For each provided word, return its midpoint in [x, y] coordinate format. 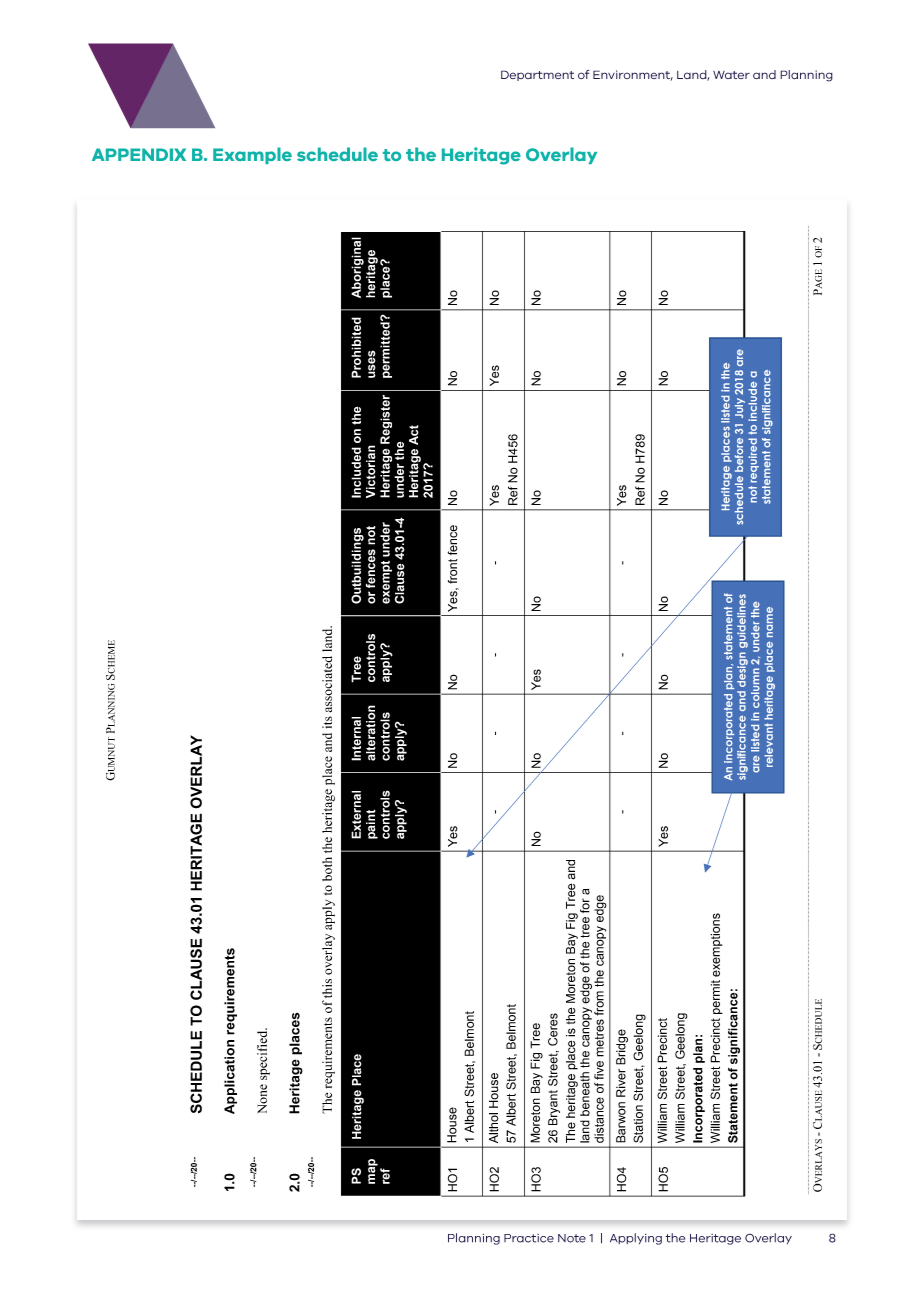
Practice [529, 1238]
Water [731, 75]
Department [537, 75]
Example [252, 155]
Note [572, 1238]
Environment [633, 75]
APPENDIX [139, 154]
